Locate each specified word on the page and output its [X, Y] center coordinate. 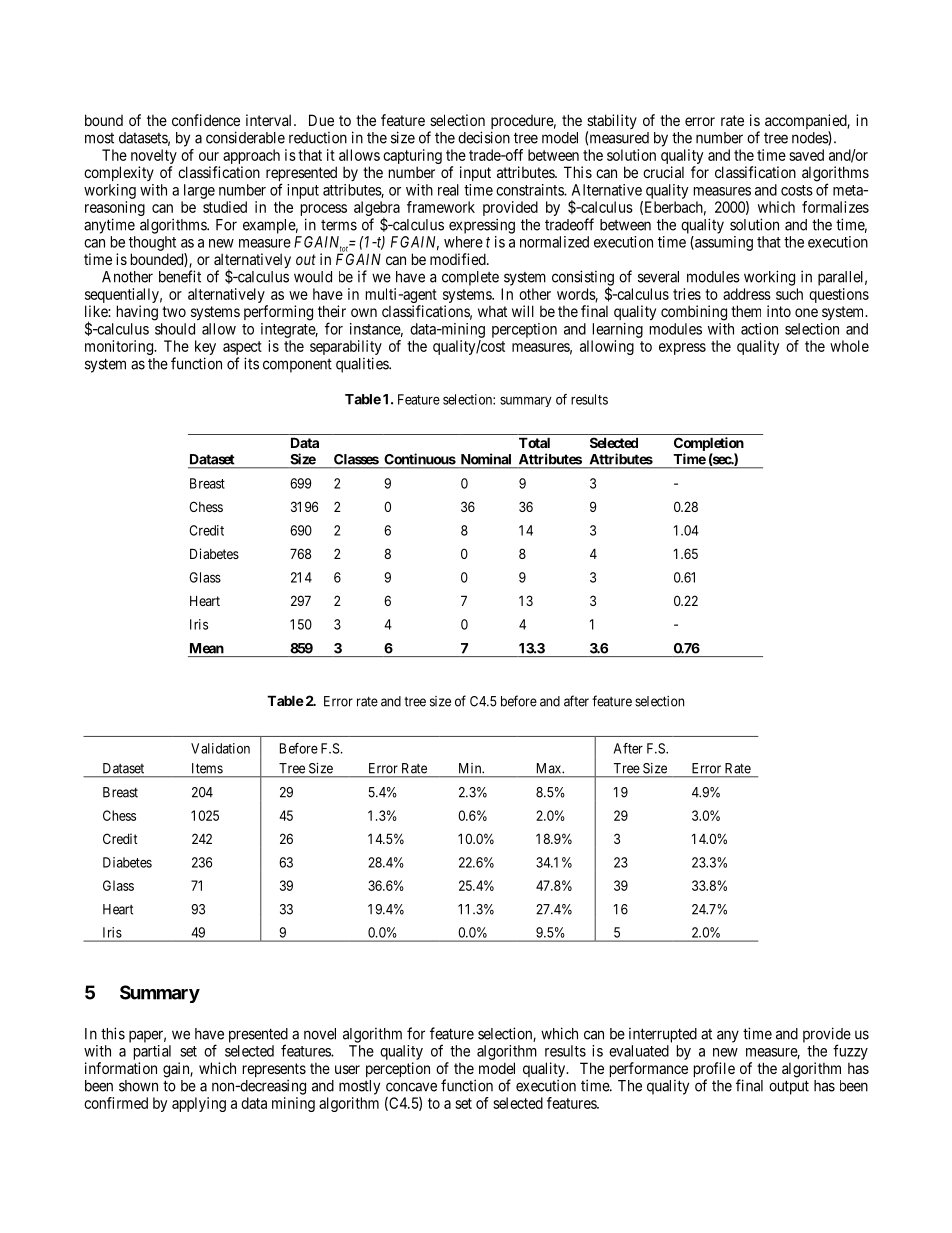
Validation [220, 748]
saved [806, 155]
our [209, 156]
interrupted [663, 1035]
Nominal [486, 459]
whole [849, 346]
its [251, 363]
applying [199, 1104]
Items [207, 768]
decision [484, 137]
